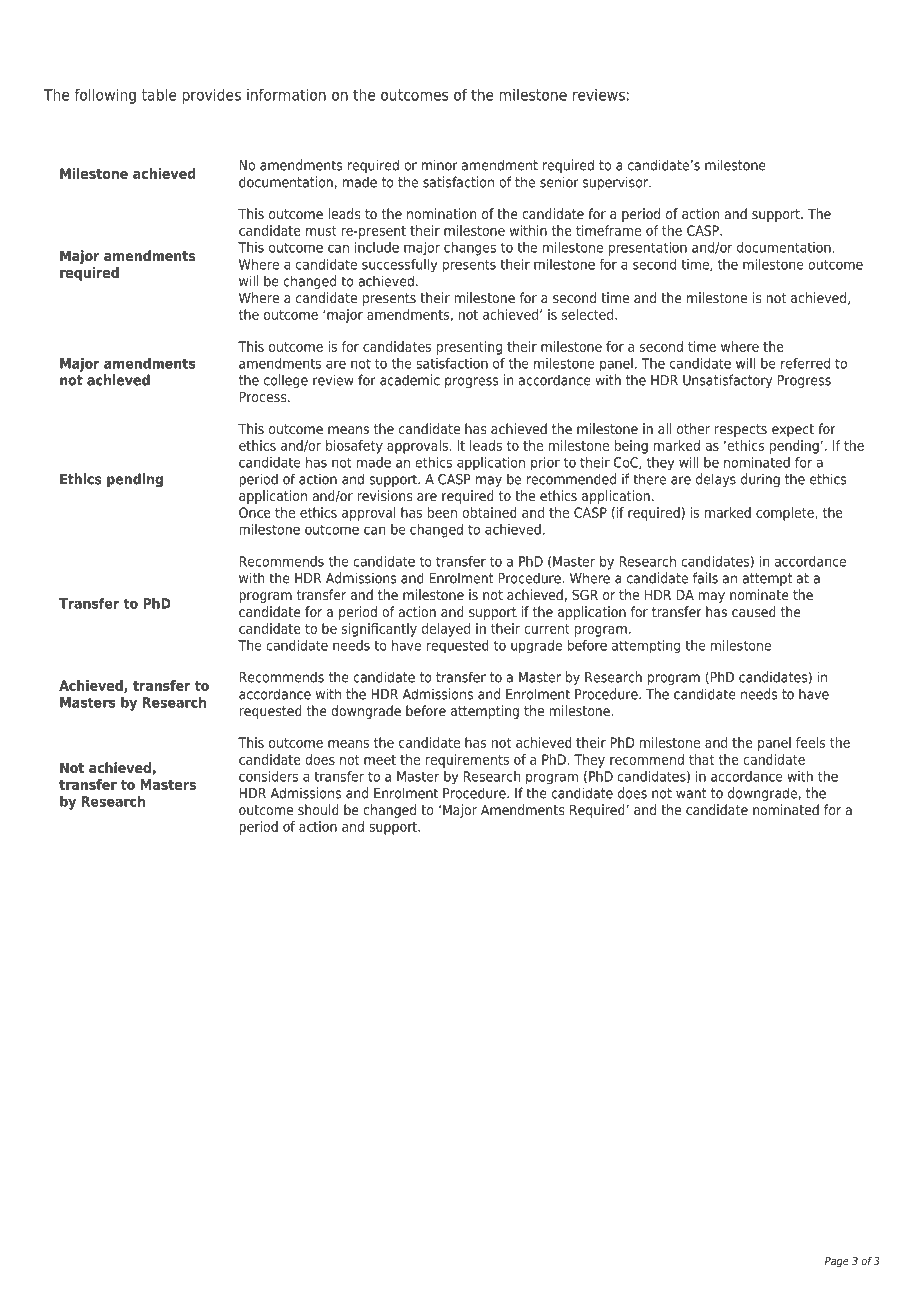 The image size is (924, 1308). What do you see at coordinates (440, 165) in the document?
I see `minor` at bounding box center [440, 165].
